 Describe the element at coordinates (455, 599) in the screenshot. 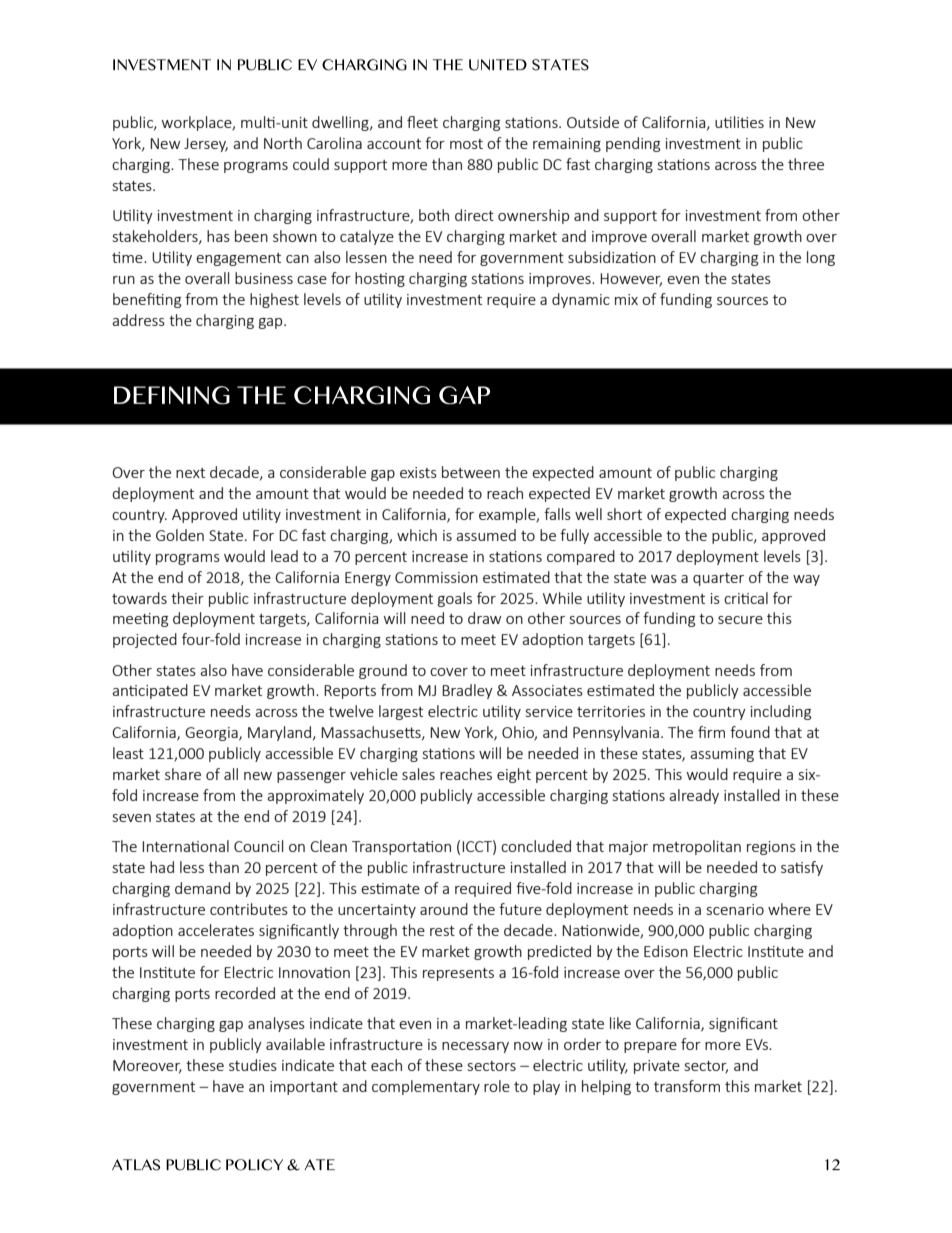

I see `goals` at that location.
